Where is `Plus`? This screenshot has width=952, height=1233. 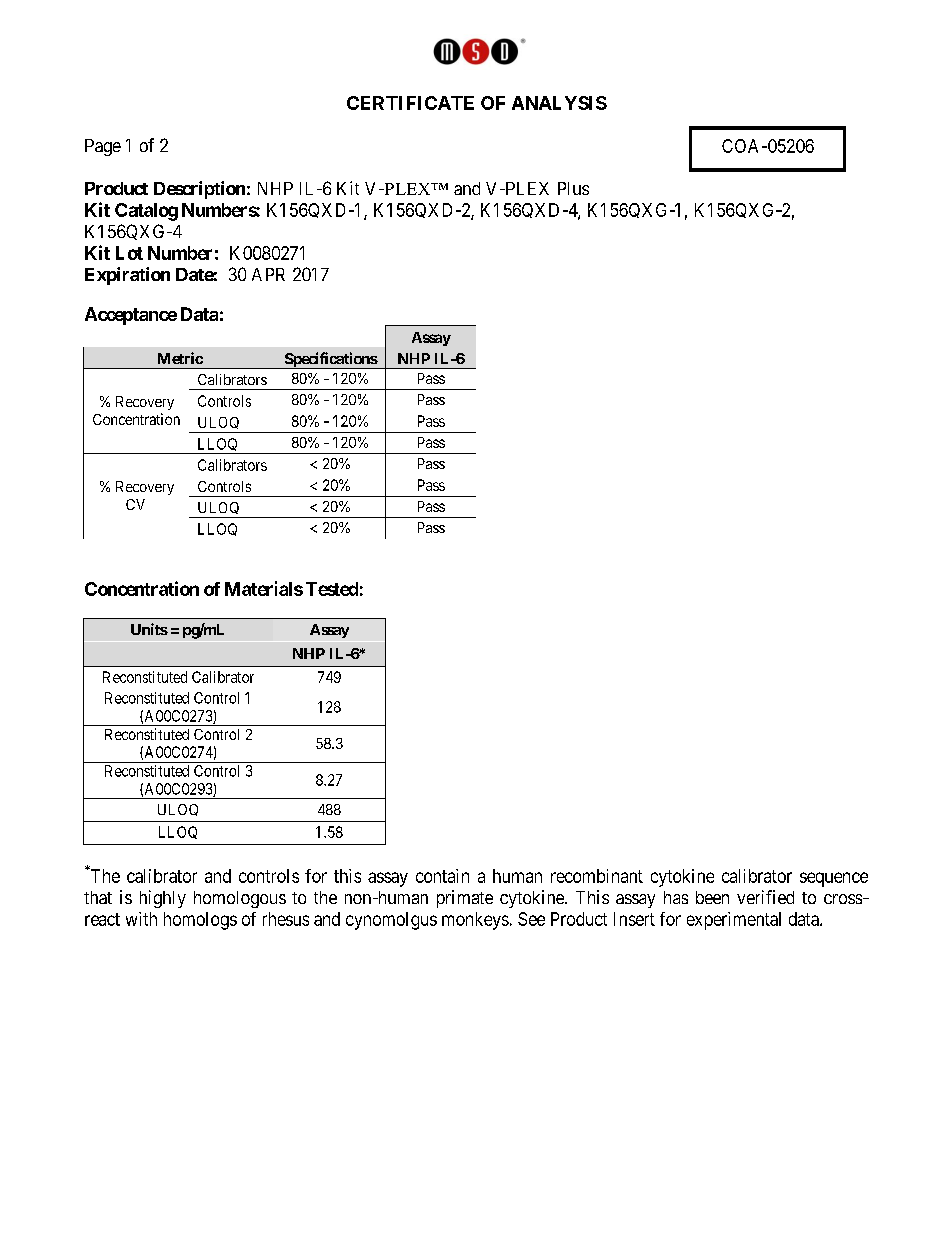 Plus is located at coordinates (573, 188).
